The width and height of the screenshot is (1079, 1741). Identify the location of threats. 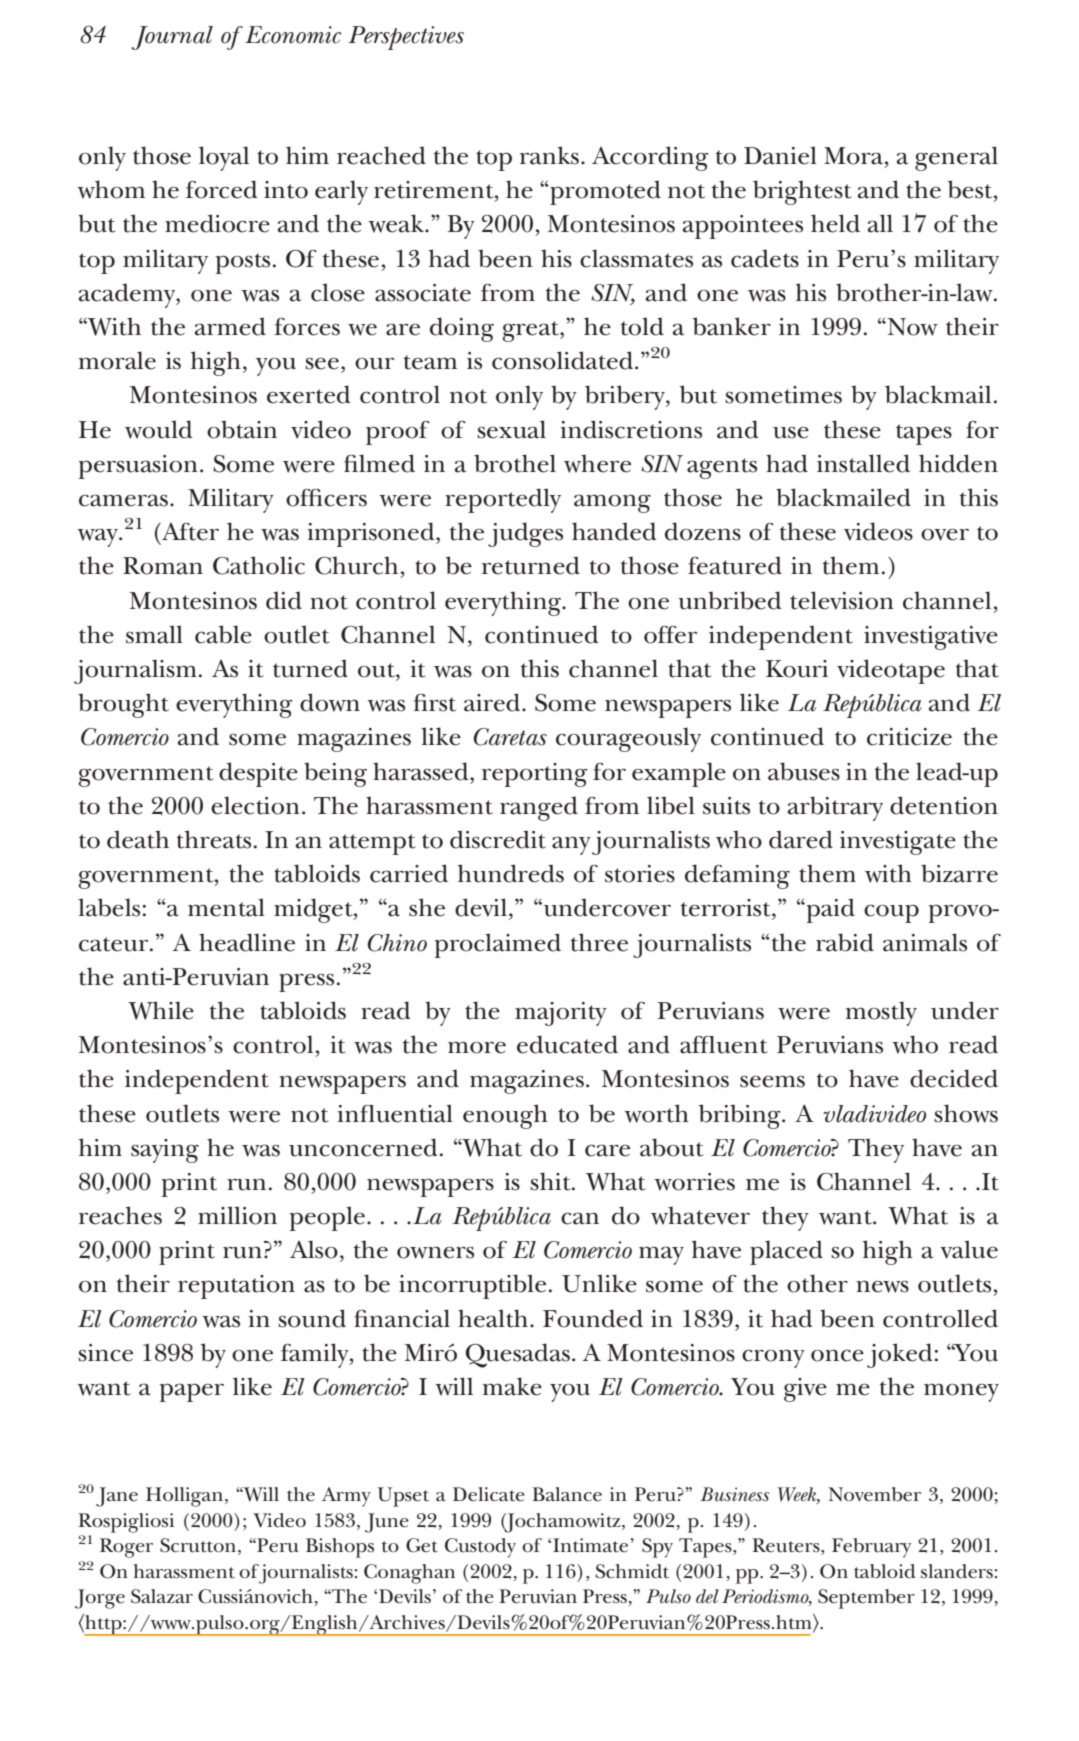
(214, 839).
